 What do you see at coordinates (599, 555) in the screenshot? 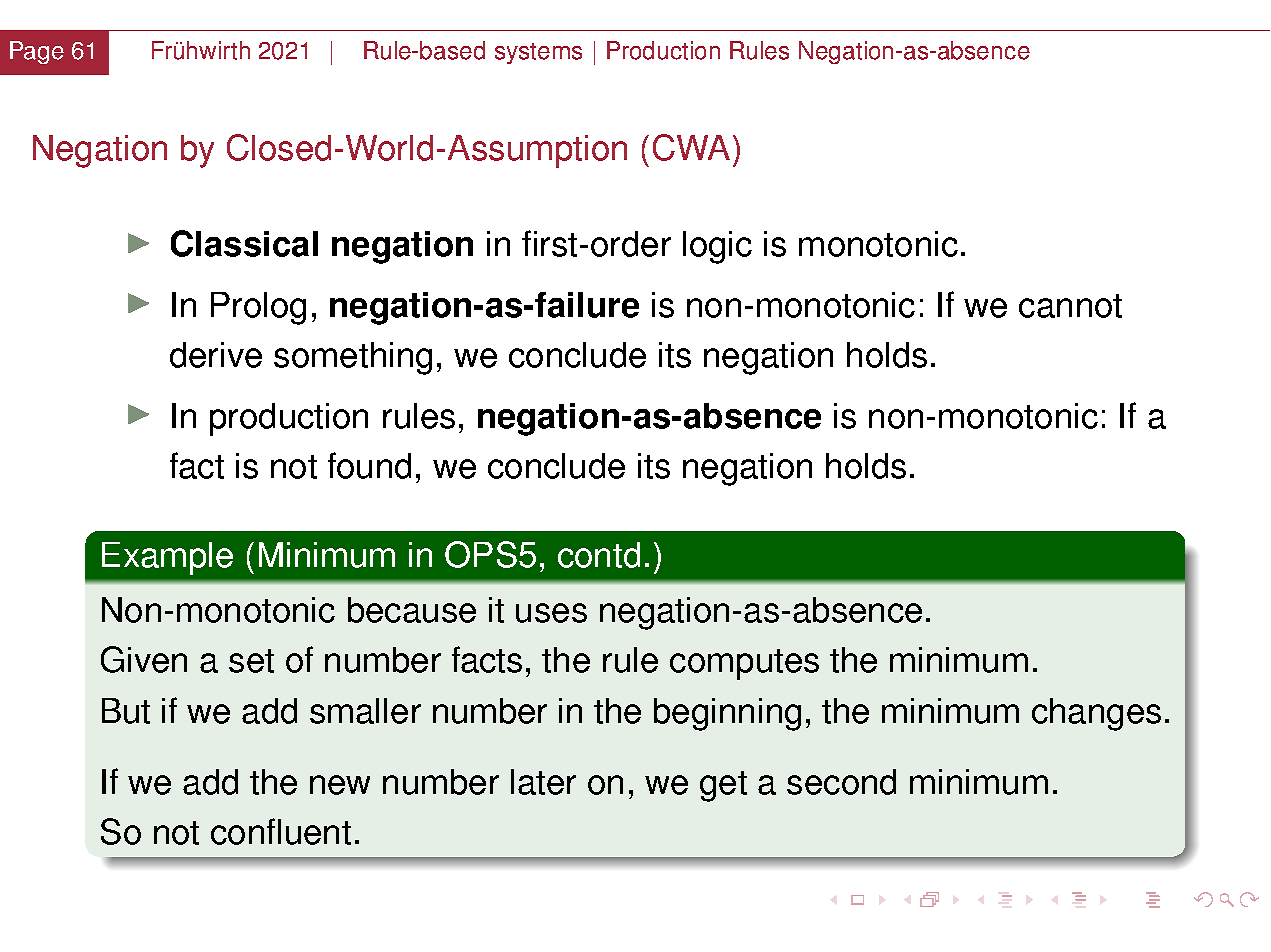
I see `contd` at bounding box center [599, 555].
